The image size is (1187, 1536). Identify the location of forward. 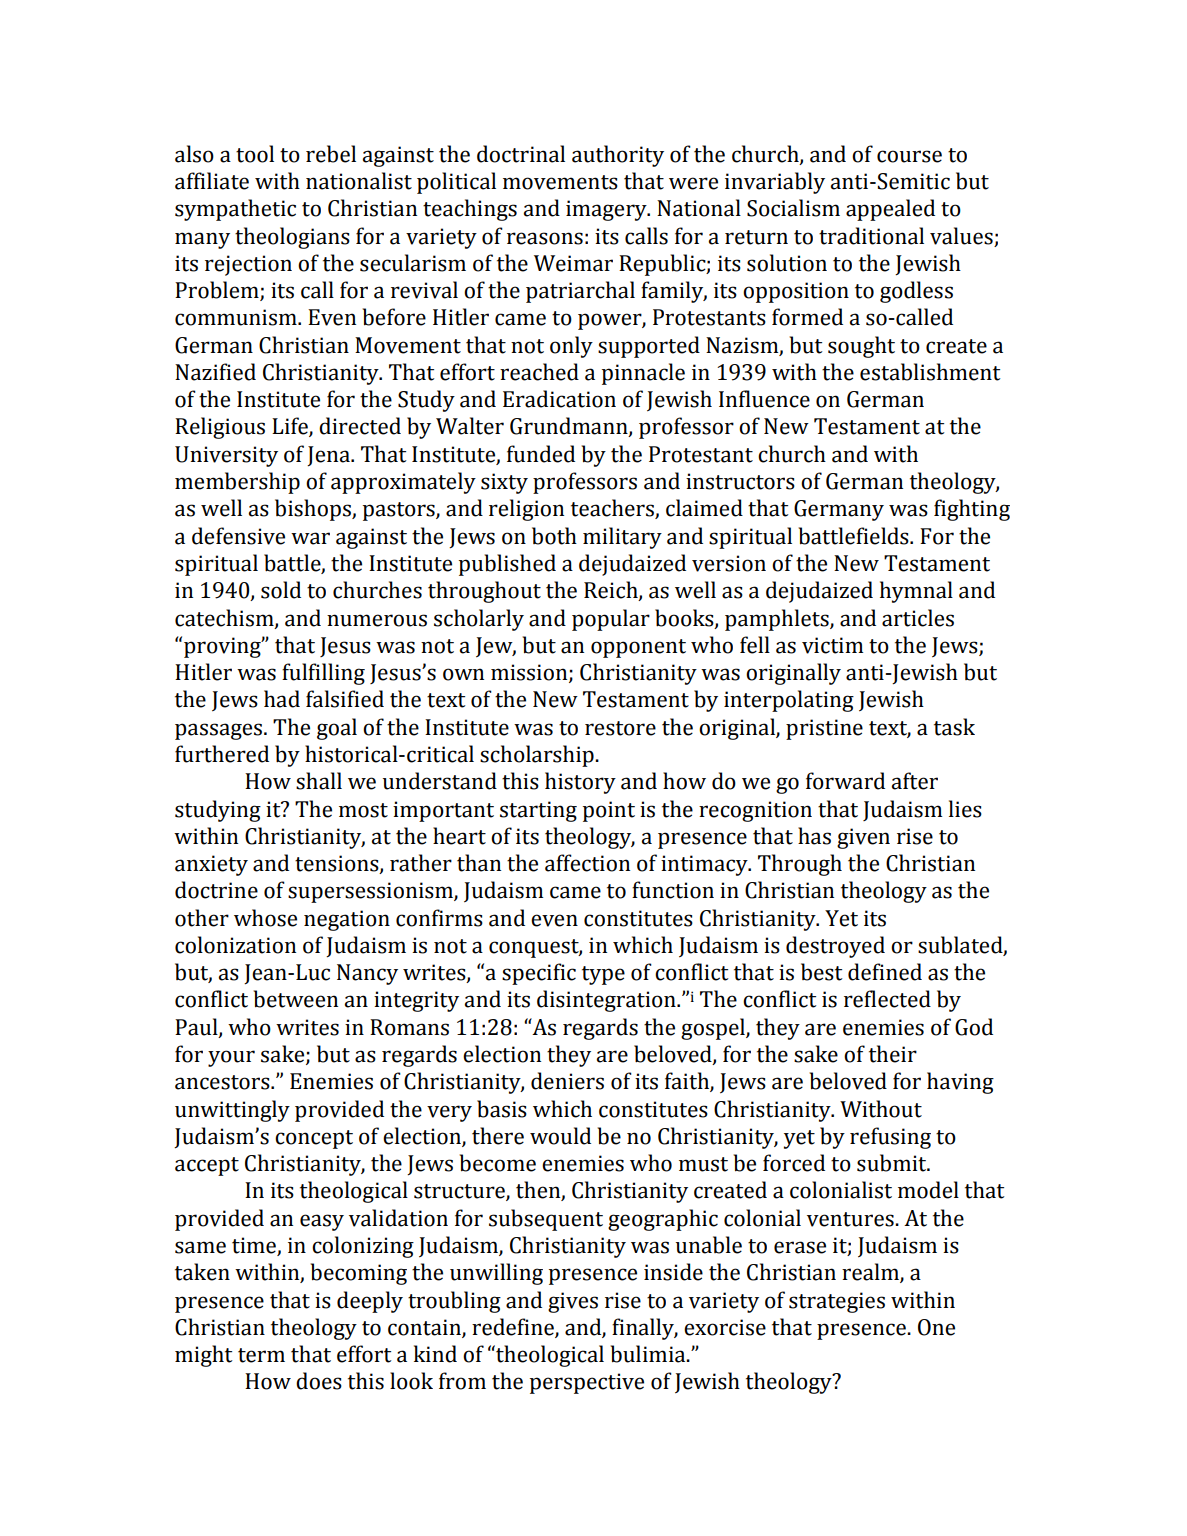
(845, 781).
